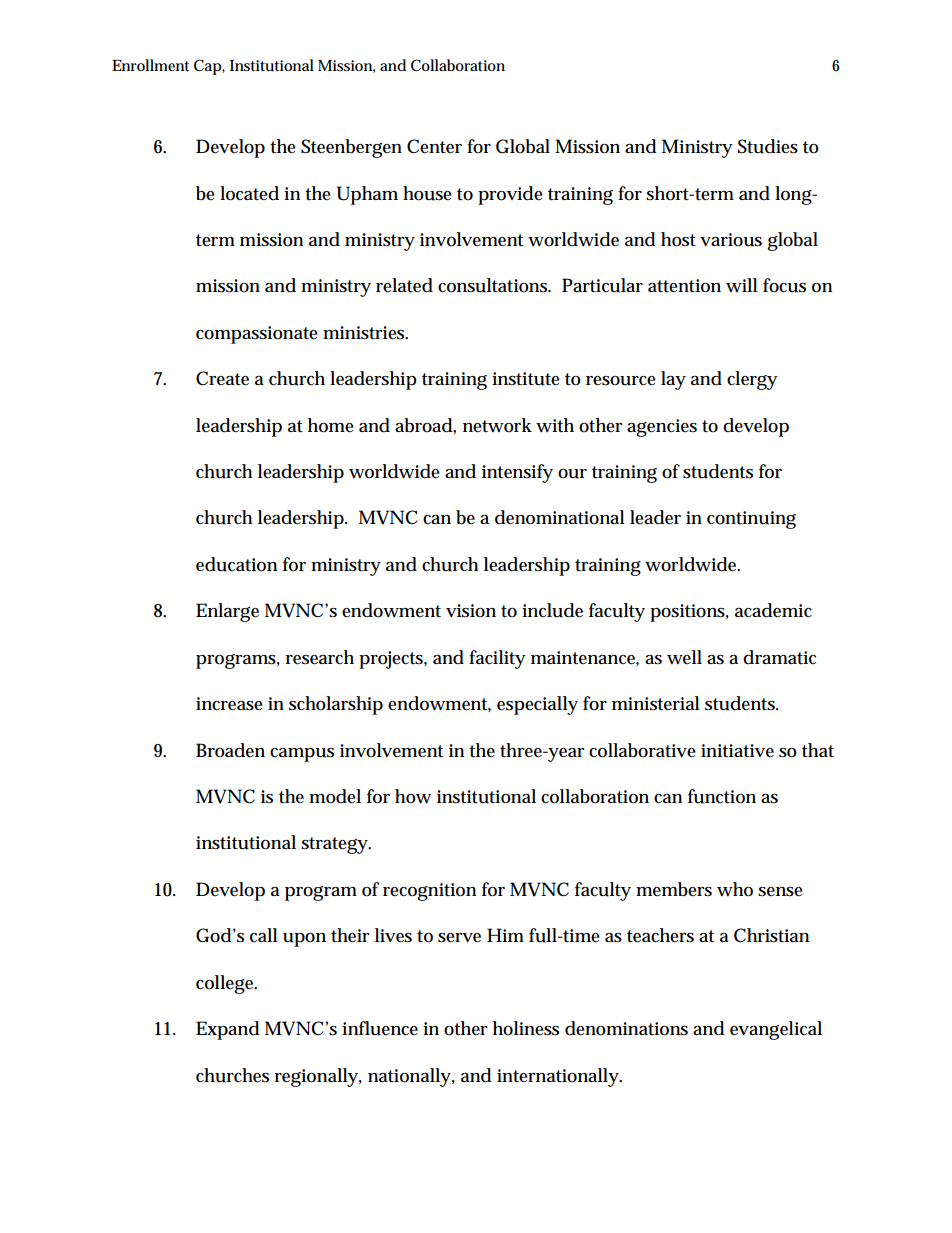 Image resolution: width=952 pixels, height=1233 pixels. What do you see at coordinates (497, 425) in the screenshot?
I see `network` at bounding box center [497, 425].
